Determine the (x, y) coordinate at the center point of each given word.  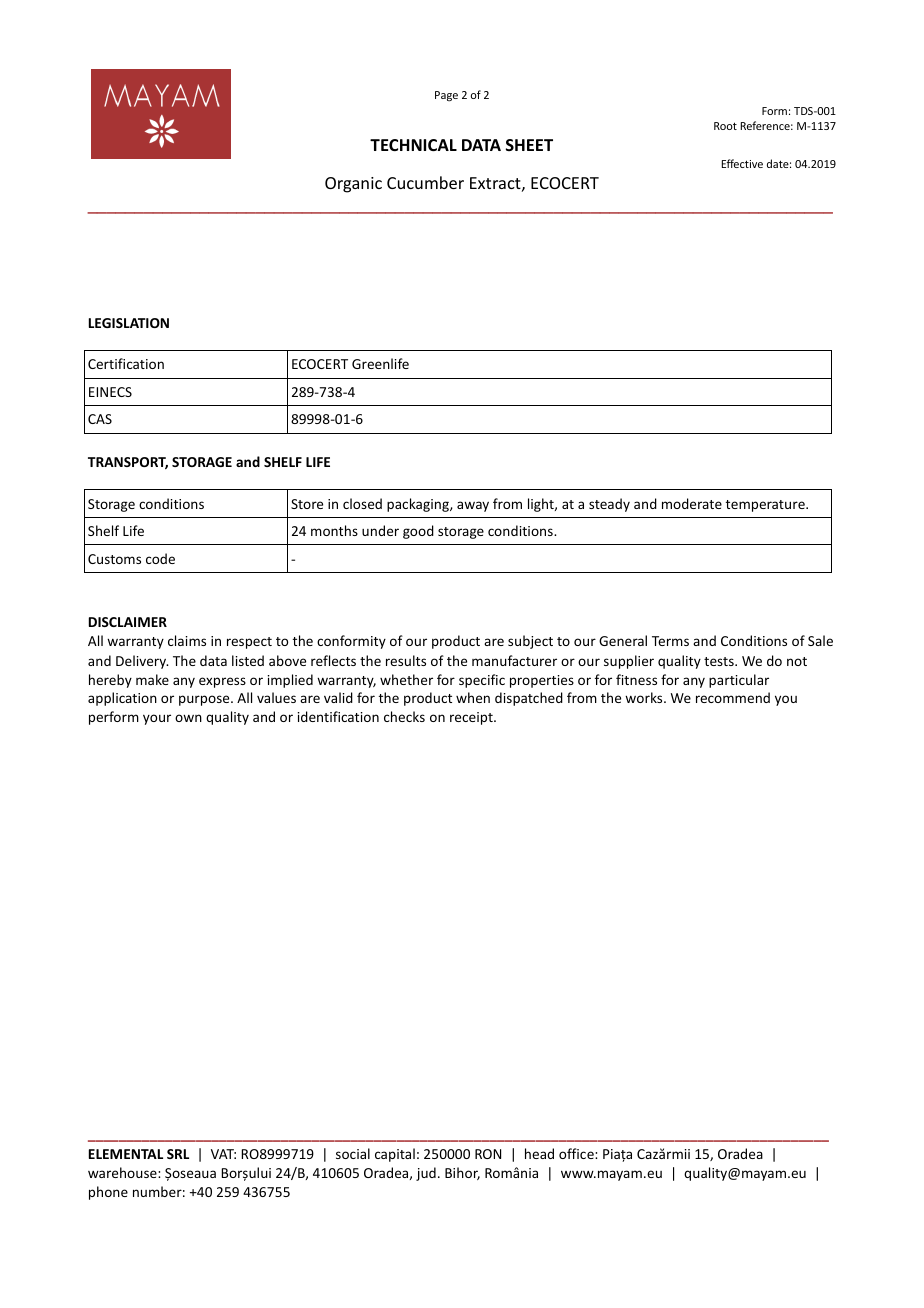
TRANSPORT (128, 463)
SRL (178, 1154)
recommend (733, 697)
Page (446, 96)
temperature (766, 506)
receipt (472, 718)
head (539, 1153)
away (473, 506)
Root (725, 126)
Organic (353, 185)
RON (488, 1154)
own (188, 718)
